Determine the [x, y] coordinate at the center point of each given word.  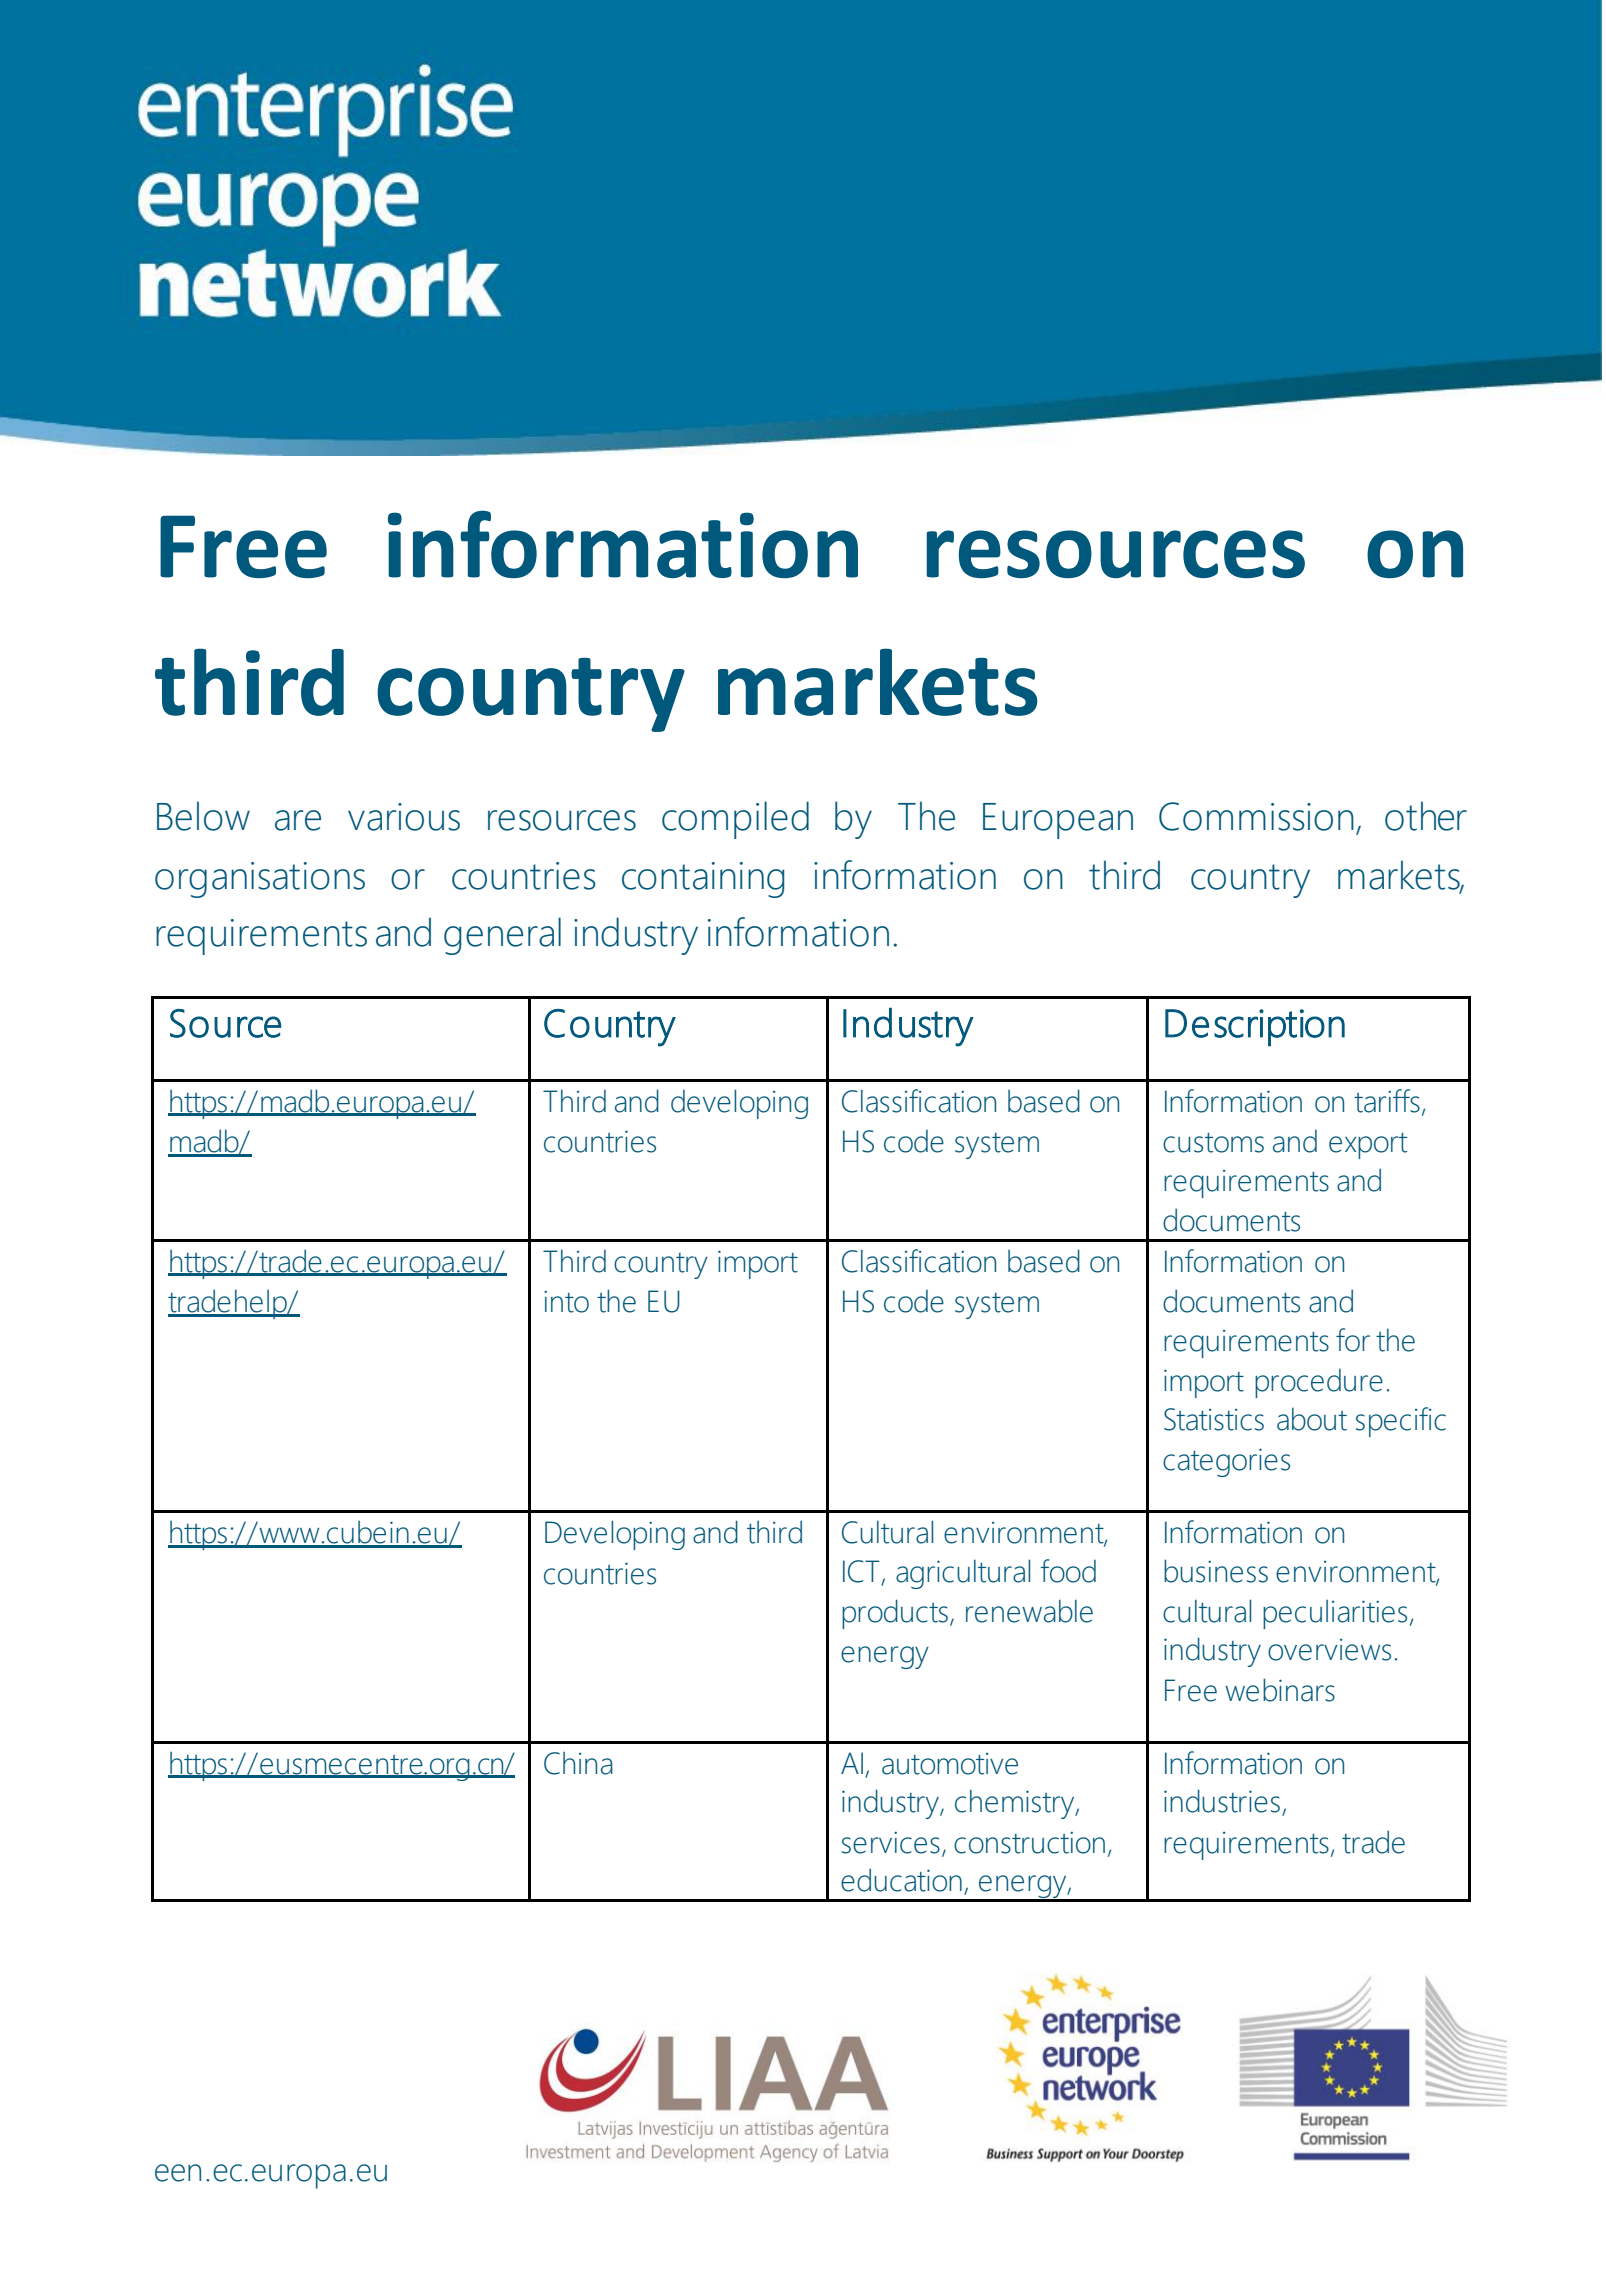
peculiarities [1335, 1614]
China [578, 1763]
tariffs [1387, 1101]
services [891, 1843]
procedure [1319, 1383]
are [298, 820]
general [502, 936]
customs [1213, 1143]
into [566, 1302]
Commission [1256, 816]
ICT [861, 1571]
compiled [735, 820]
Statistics [1214, 1419]
